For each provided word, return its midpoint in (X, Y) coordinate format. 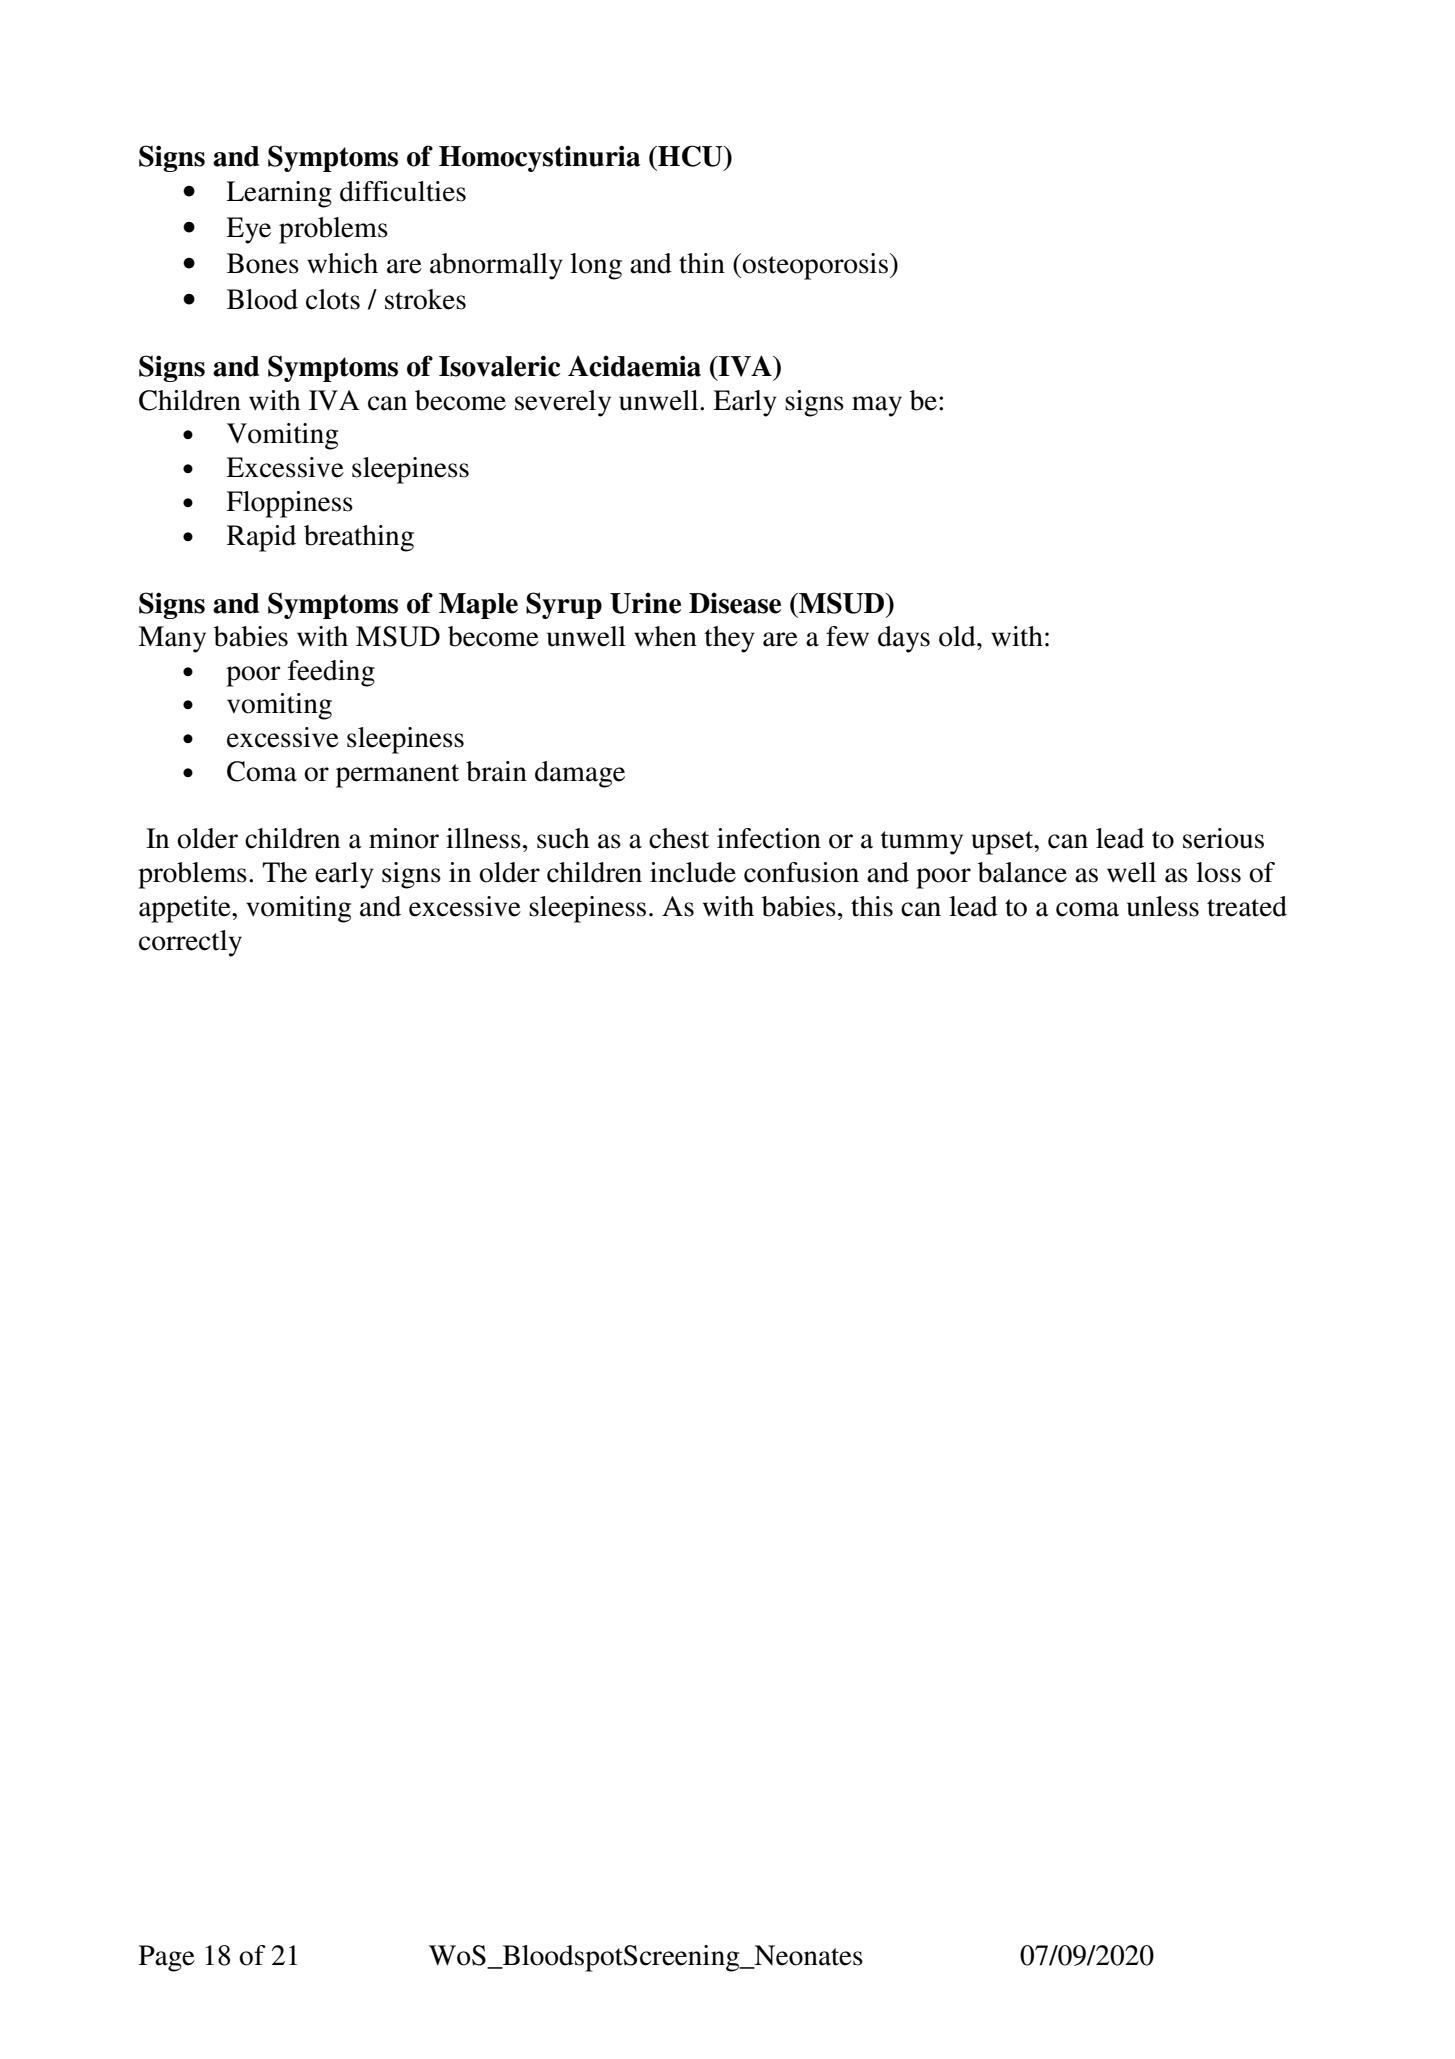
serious (1223, 838)
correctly (190, 943)
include (693, 872)
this (872, 906)
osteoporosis (815, 266)
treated (1247, 906)
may (877, 406)
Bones (263, 263)
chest (679, 838)
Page (167, 1958)
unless (1163, 906)
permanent (397, 776)
